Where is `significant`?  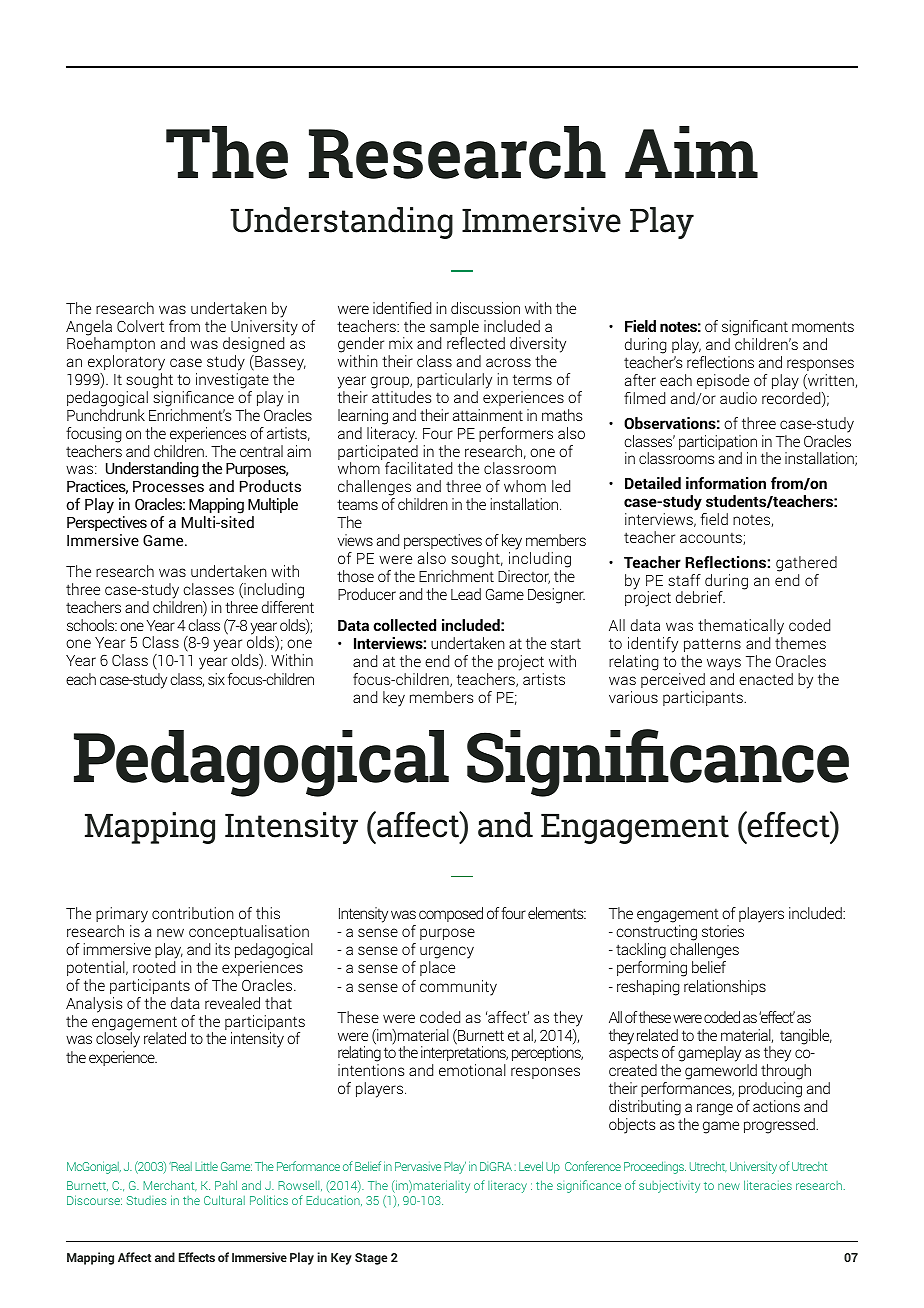
significant is located at coordinates (756, 329).
